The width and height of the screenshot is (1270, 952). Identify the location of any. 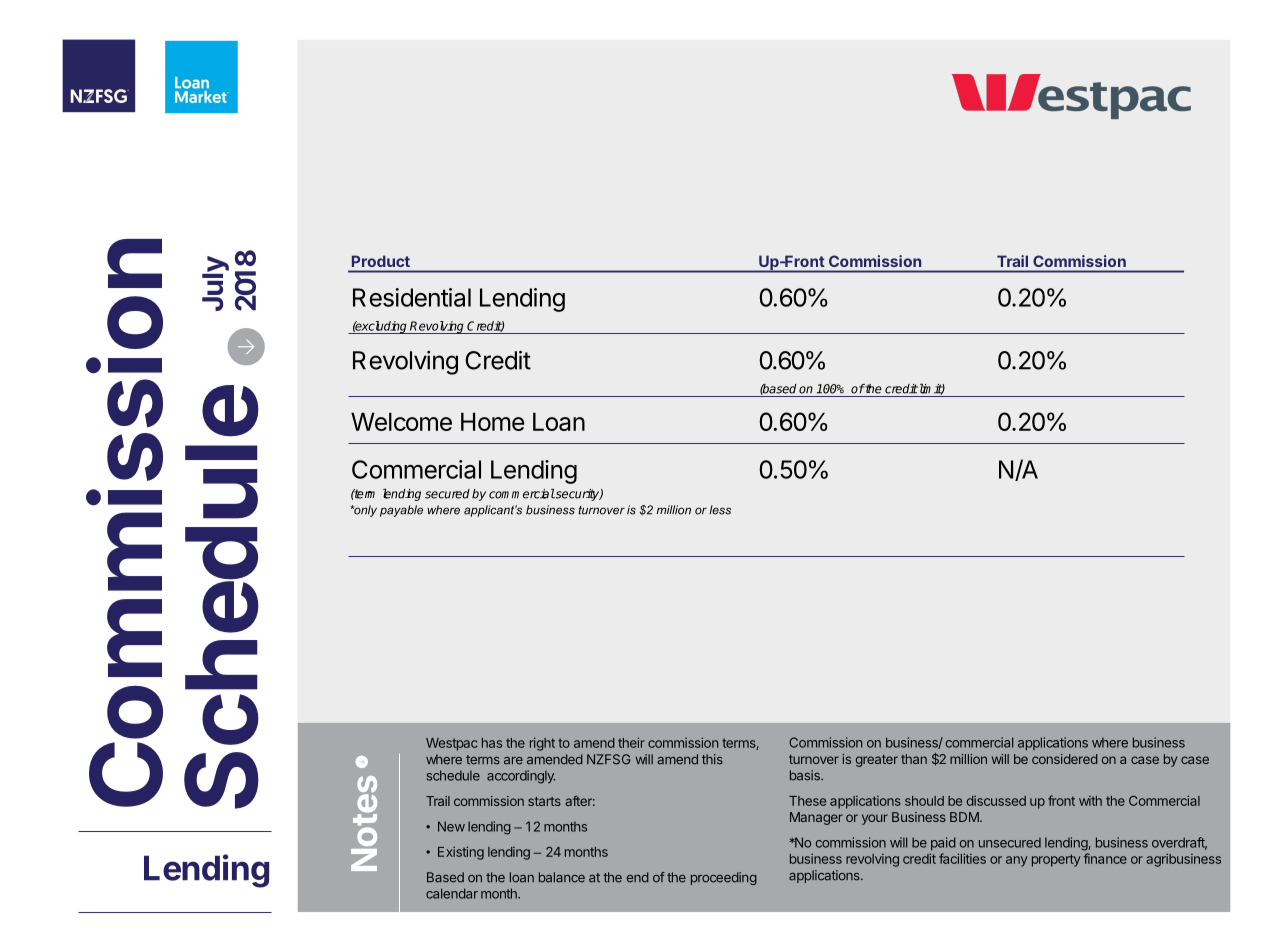
(1017, 861).
